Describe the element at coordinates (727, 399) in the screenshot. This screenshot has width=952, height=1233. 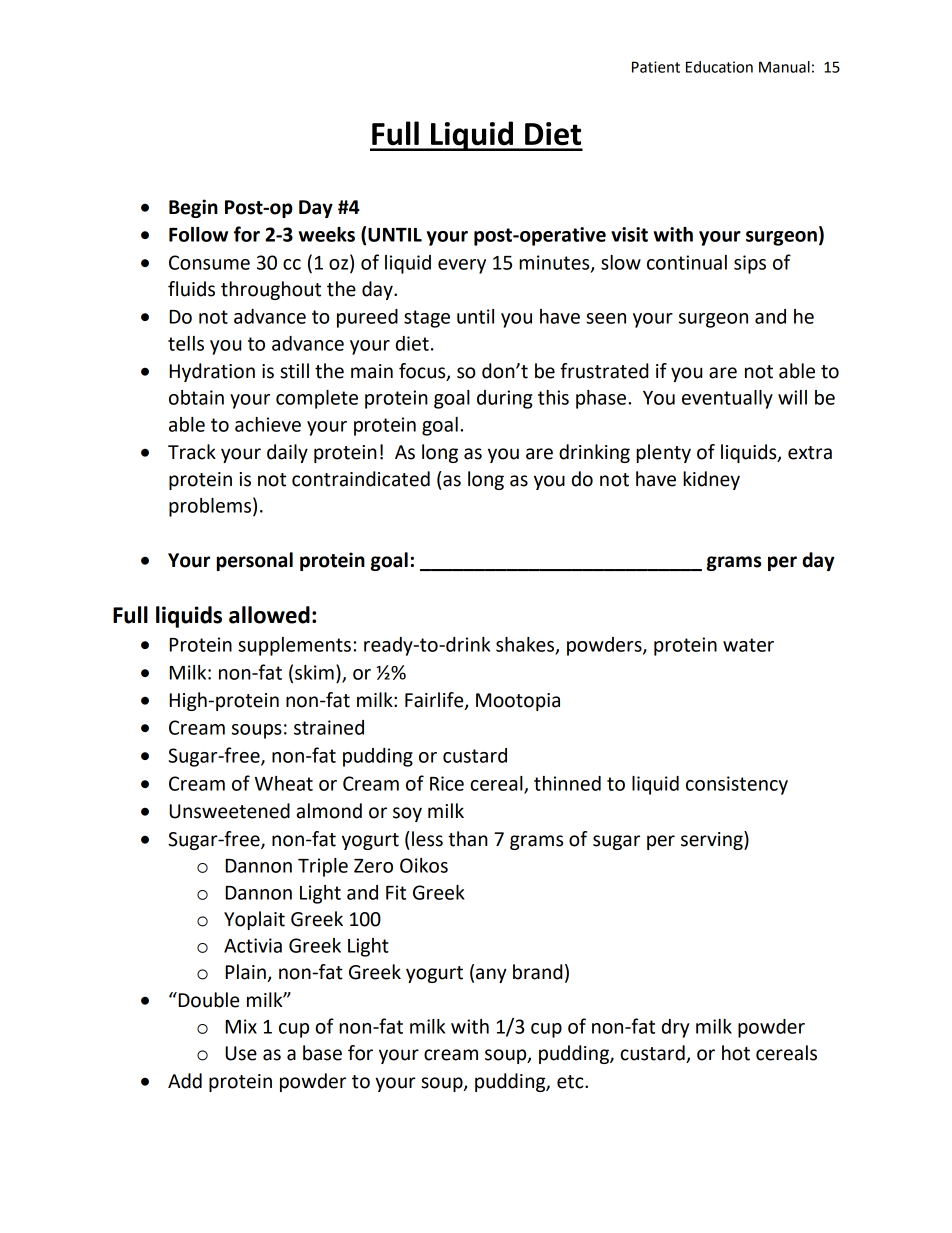
I see `eventually` at that location.
